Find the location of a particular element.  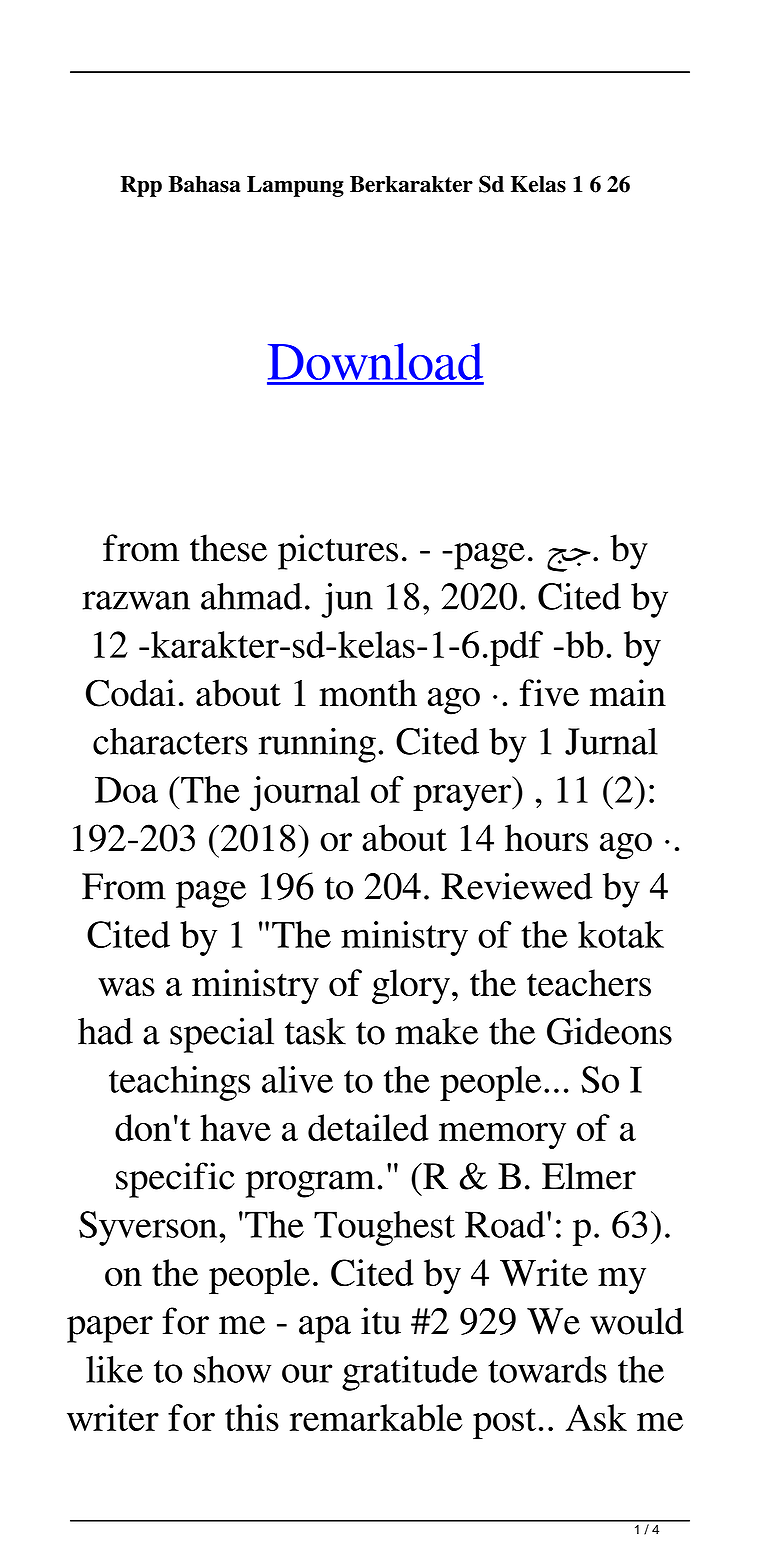

teachers is located at coordinates (589, 983).
